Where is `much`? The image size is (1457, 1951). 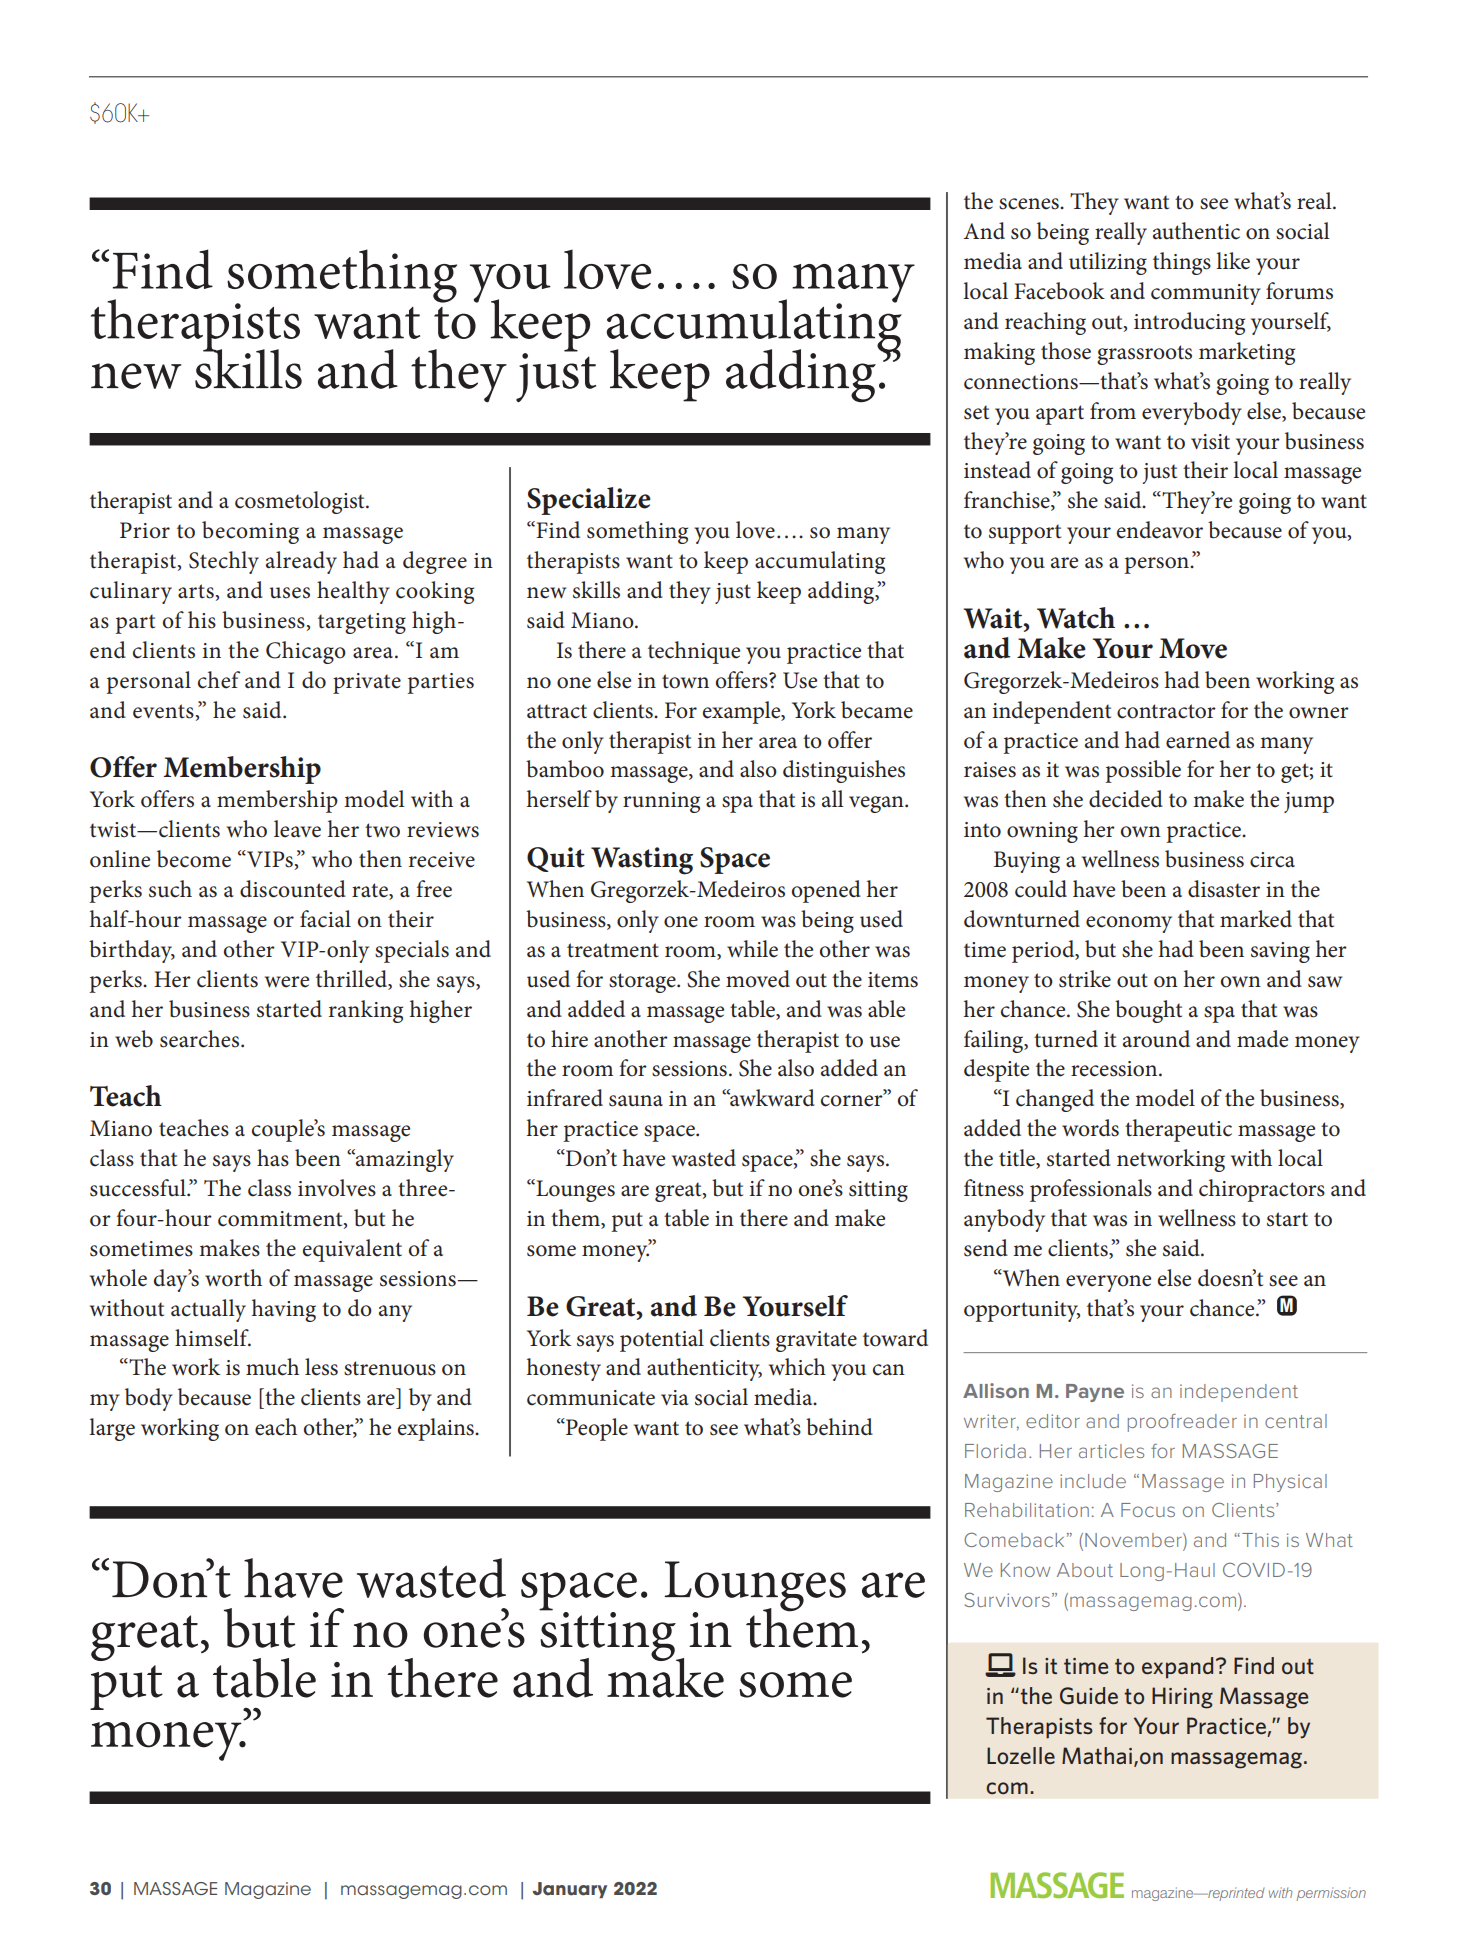
much is located at coordinates (272, 1367).
